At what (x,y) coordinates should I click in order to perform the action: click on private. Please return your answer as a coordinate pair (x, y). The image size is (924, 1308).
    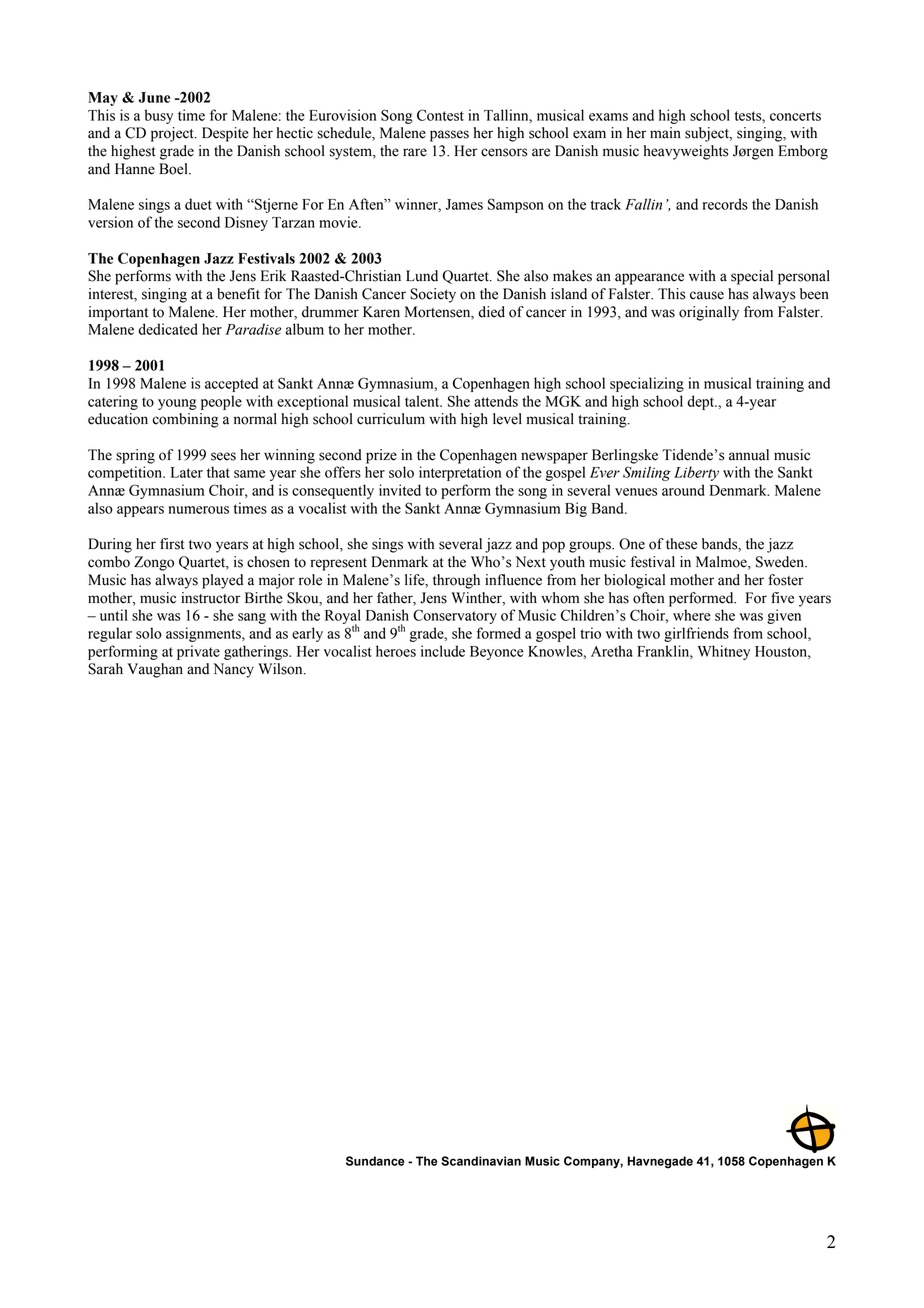
    Looking at the image, I should click on (198, 652).
